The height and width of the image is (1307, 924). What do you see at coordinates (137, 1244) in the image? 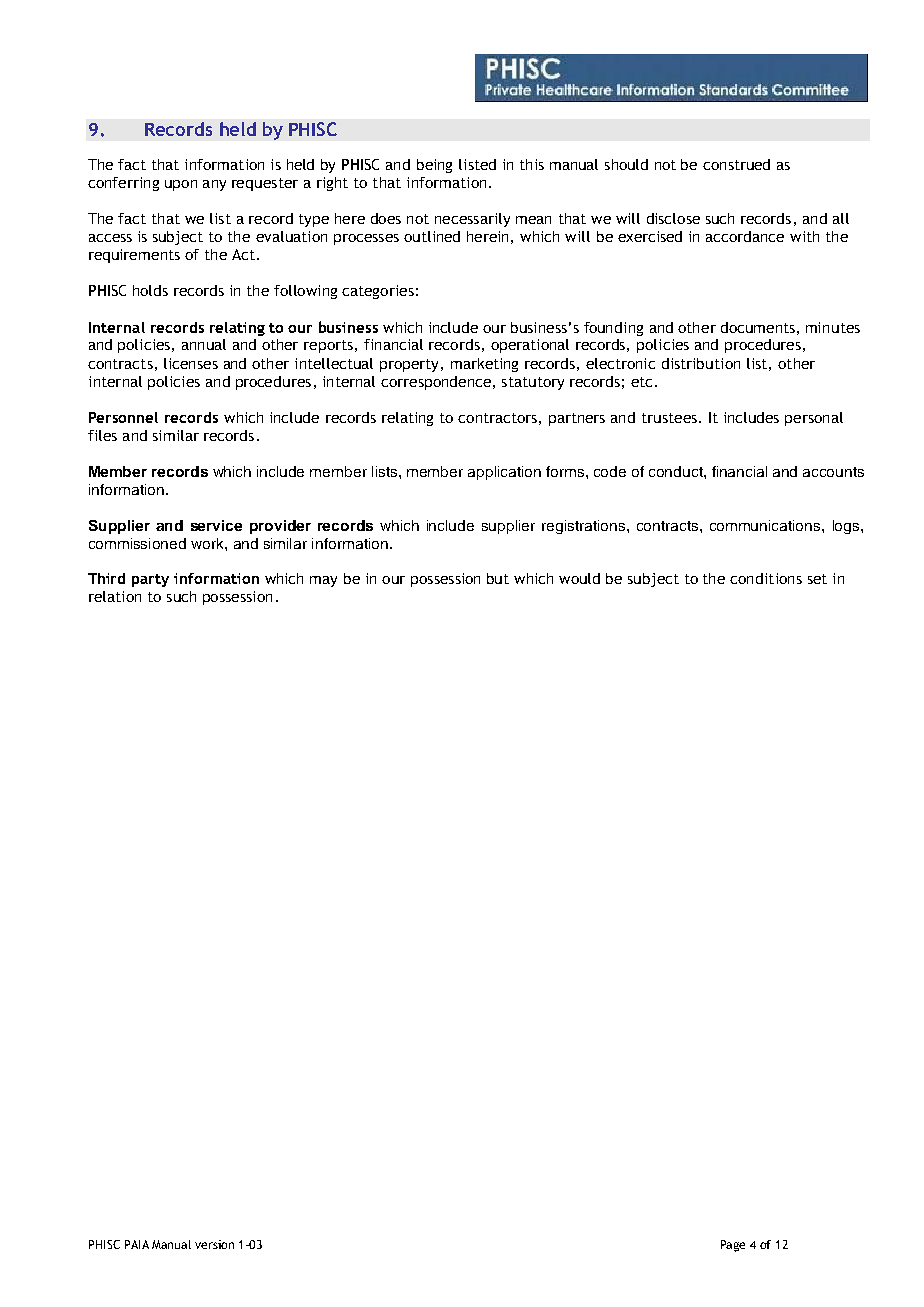
I see `PAIA` at bounding box center [137, 1244].
